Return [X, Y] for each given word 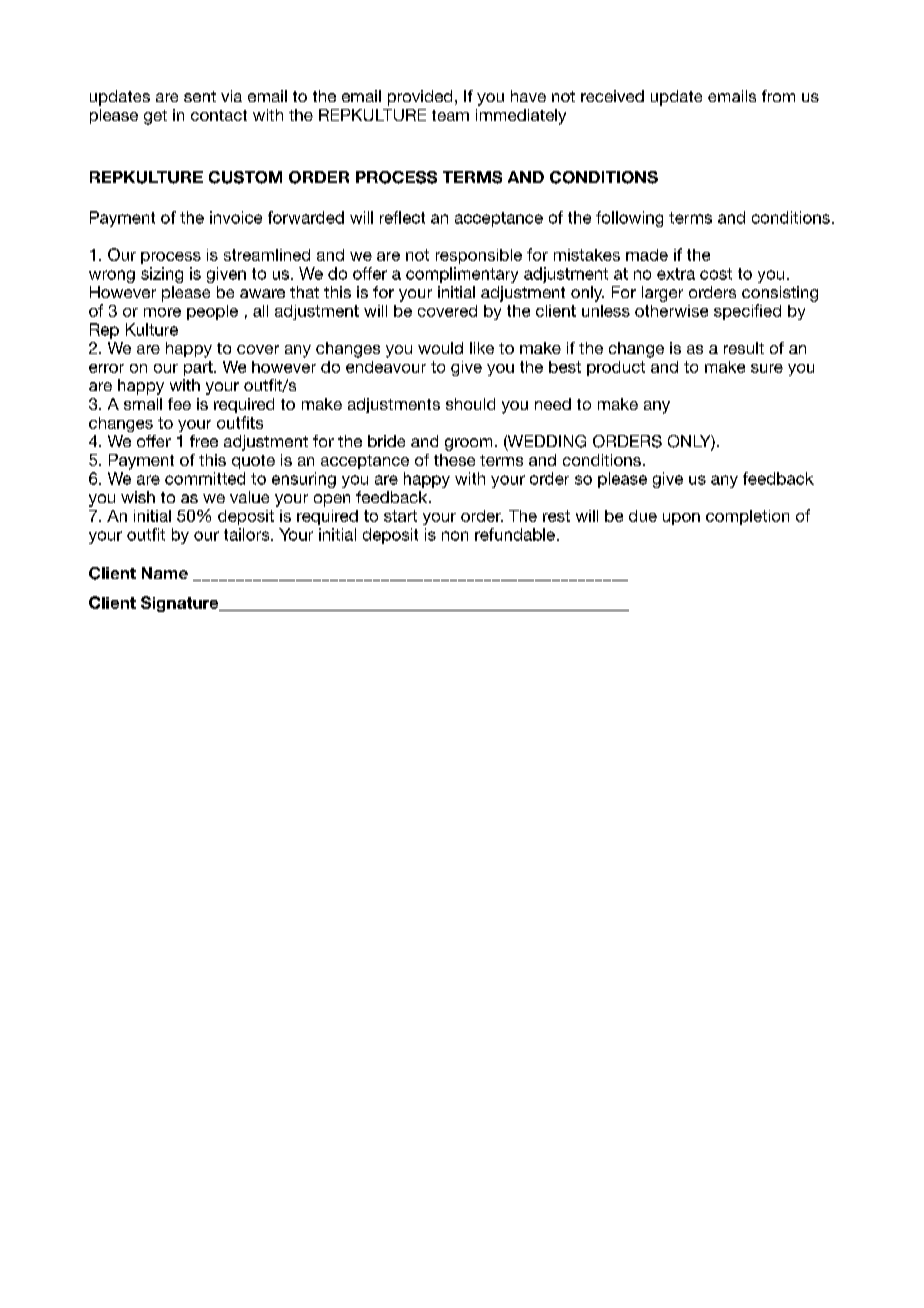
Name [165, 573]
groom [468, 444]
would [440, 348]
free [204, 441]
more [162, 312]
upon [681, 519]
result [744, 348]
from [778, 96]
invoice [236, 217]
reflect [402, 217]
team [450, 115]
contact [219, 115]
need [553, 404]
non [455, 536]
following [629, 219]
